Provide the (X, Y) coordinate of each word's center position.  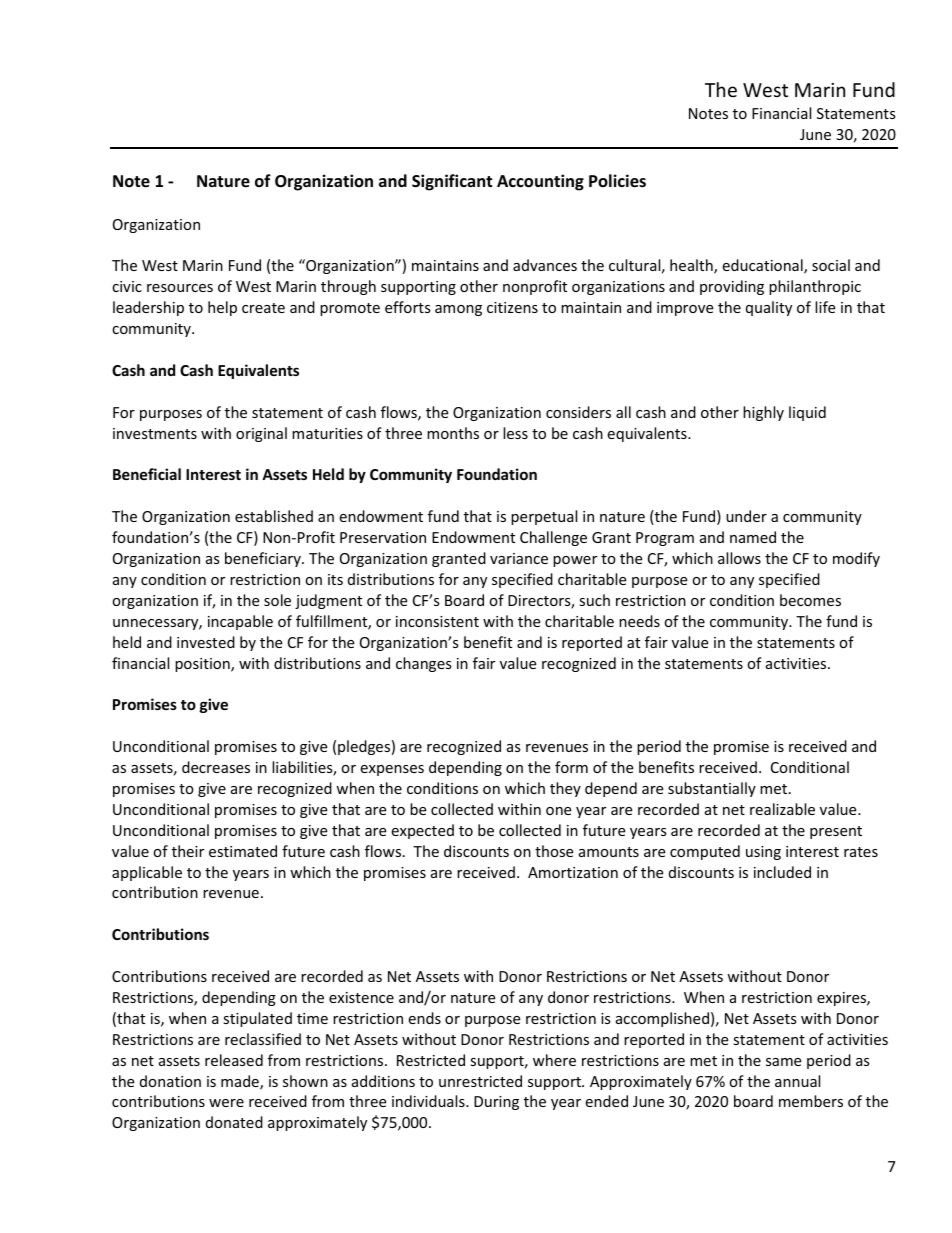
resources (180, 288)
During (496, 1103)
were (226, 1103)
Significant (452, 182)
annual (797, 1081)
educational (763, 266)
